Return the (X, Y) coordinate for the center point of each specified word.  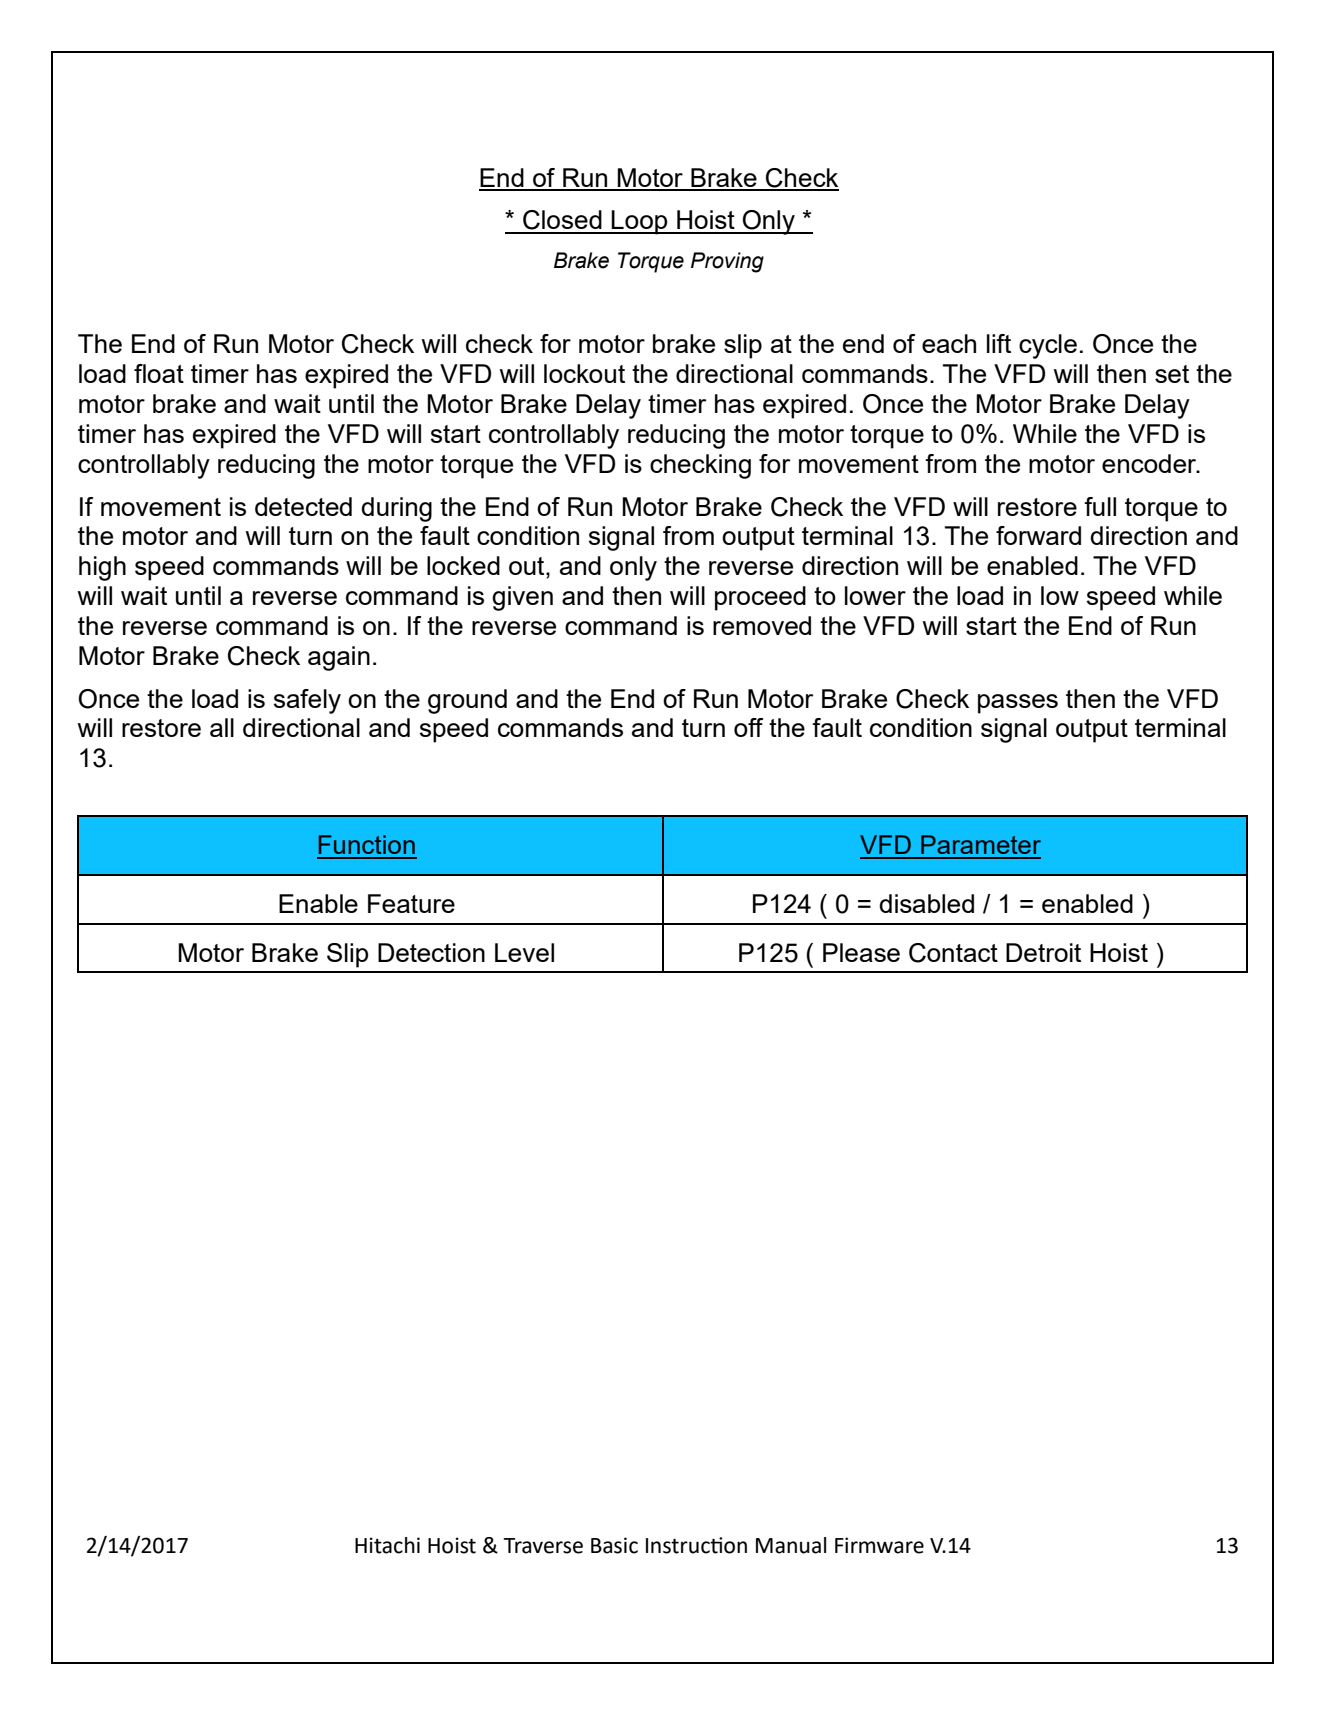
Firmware (879, 1545)
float (159, 373)
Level (524, 952)
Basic (614, 1545)
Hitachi (387, 1545)
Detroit (1043, 952)
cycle (1048, 346)
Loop (640, 222)
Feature (411, 903)
